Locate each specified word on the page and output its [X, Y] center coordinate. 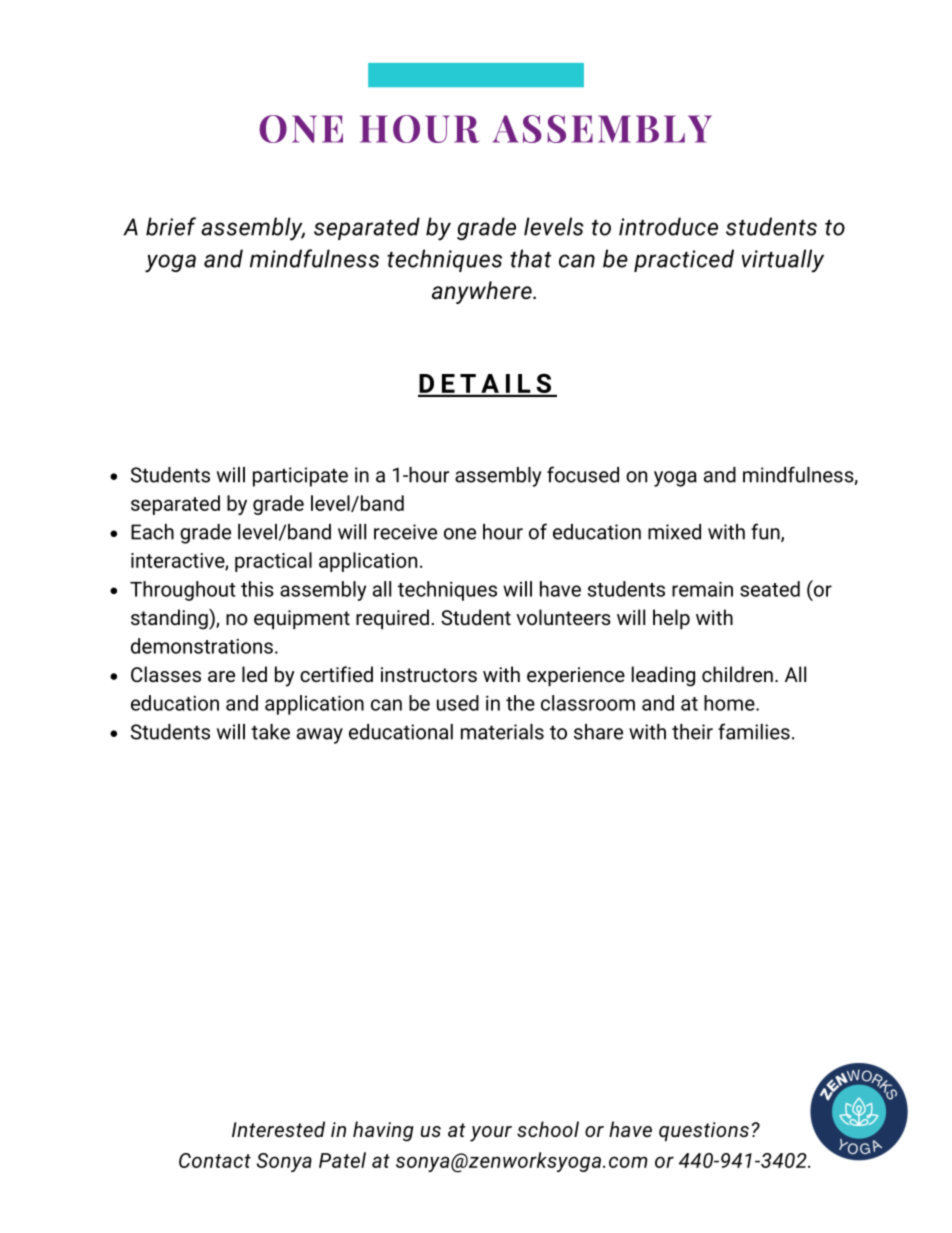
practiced [684, 260]
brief [171, 226]
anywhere [483, 292]
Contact [215, 1160]
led [254, 674]
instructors [429, 674]
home [730, 703]
